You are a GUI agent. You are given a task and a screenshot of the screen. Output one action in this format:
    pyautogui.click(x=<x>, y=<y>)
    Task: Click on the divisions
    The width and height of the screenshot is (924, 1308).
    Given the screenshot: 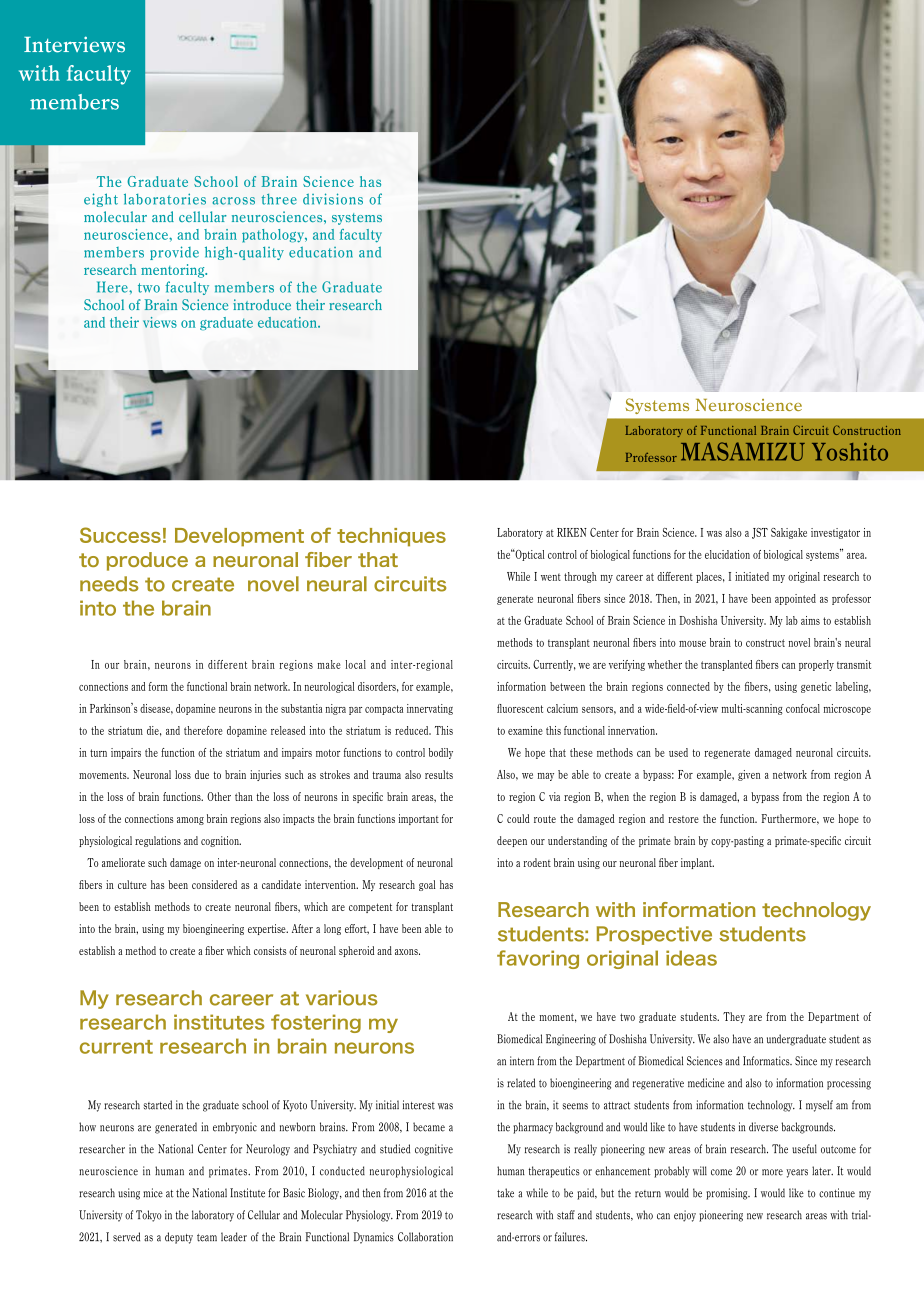 What is the action you would take?
    pyautogui.click(x=333, y=199)
